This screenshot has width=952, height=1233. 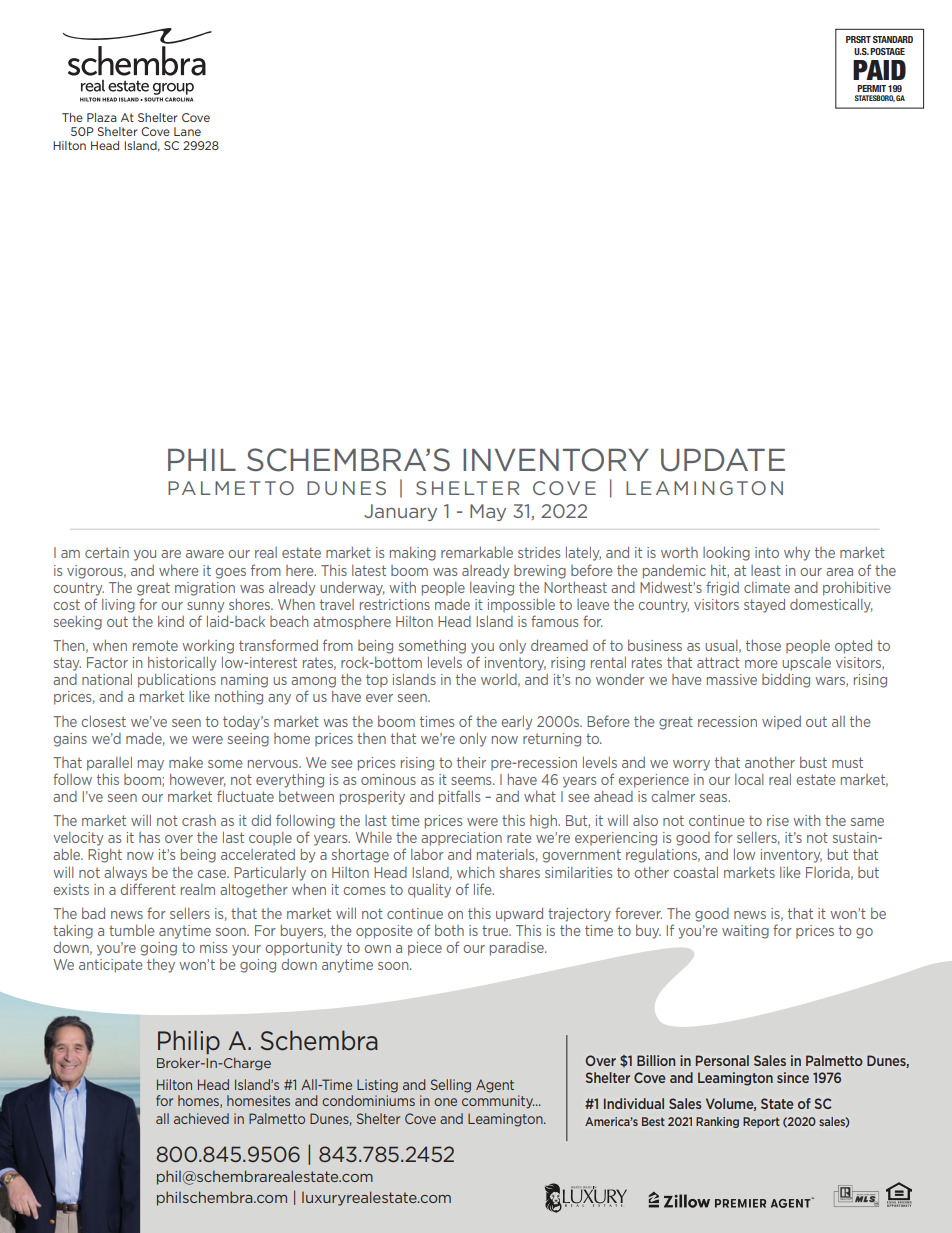 I want to click on PERMIT, so click(x=871, y=88).
